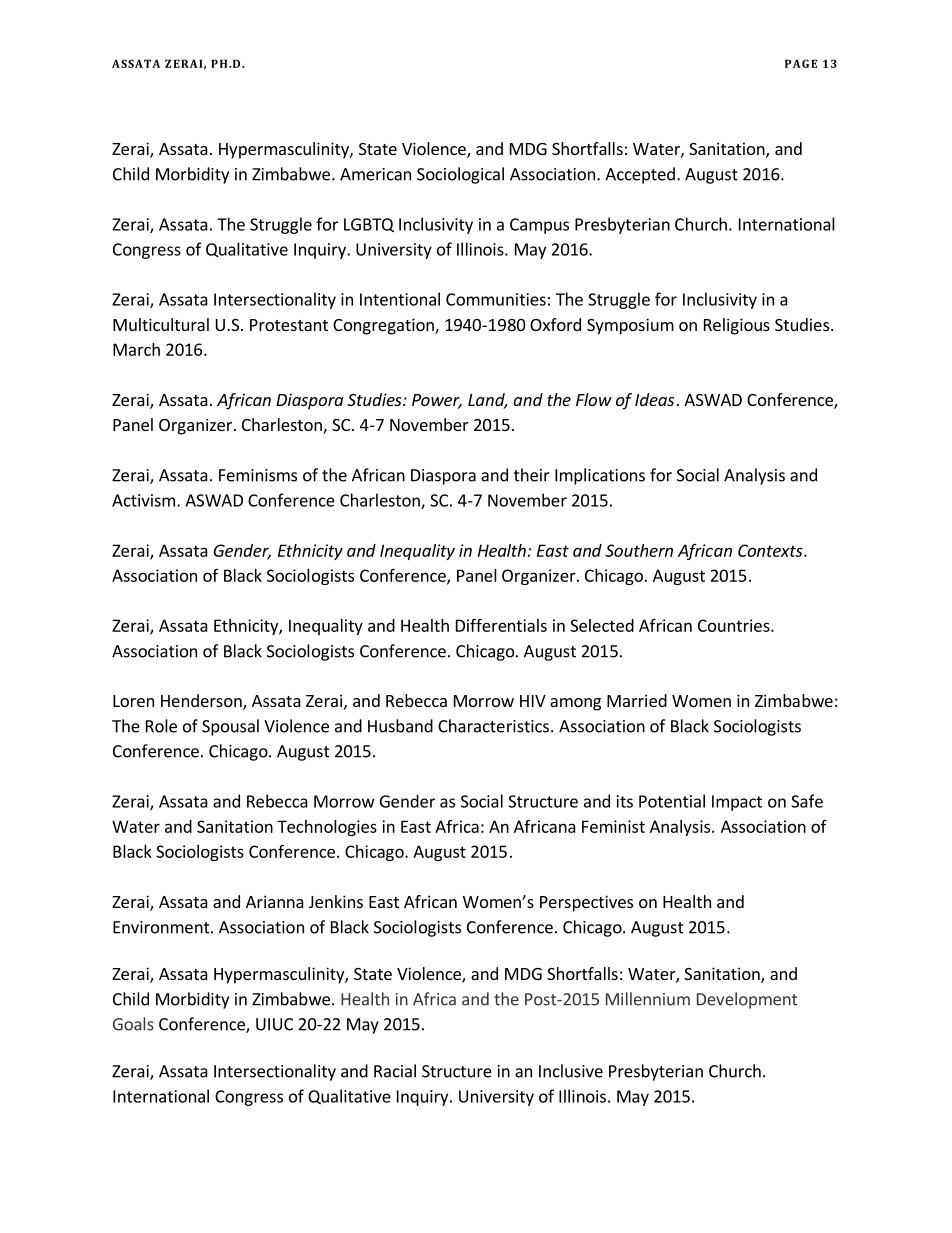  I want to click on Sociological, so click(460, 175).
